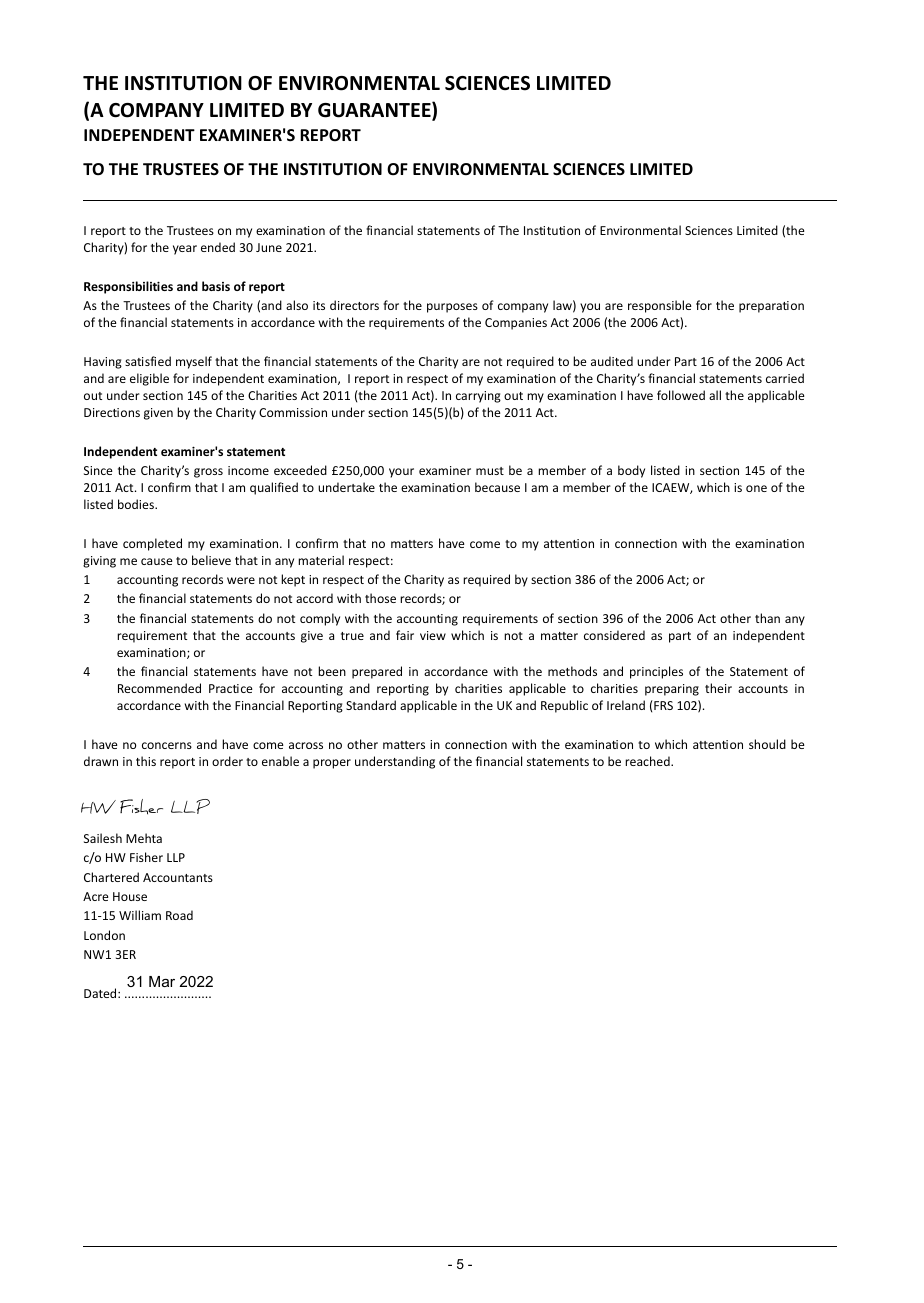 Image resolution: width=924 pixels, height=1303 pixels. I want to click on carrying, so click(478, 397).
